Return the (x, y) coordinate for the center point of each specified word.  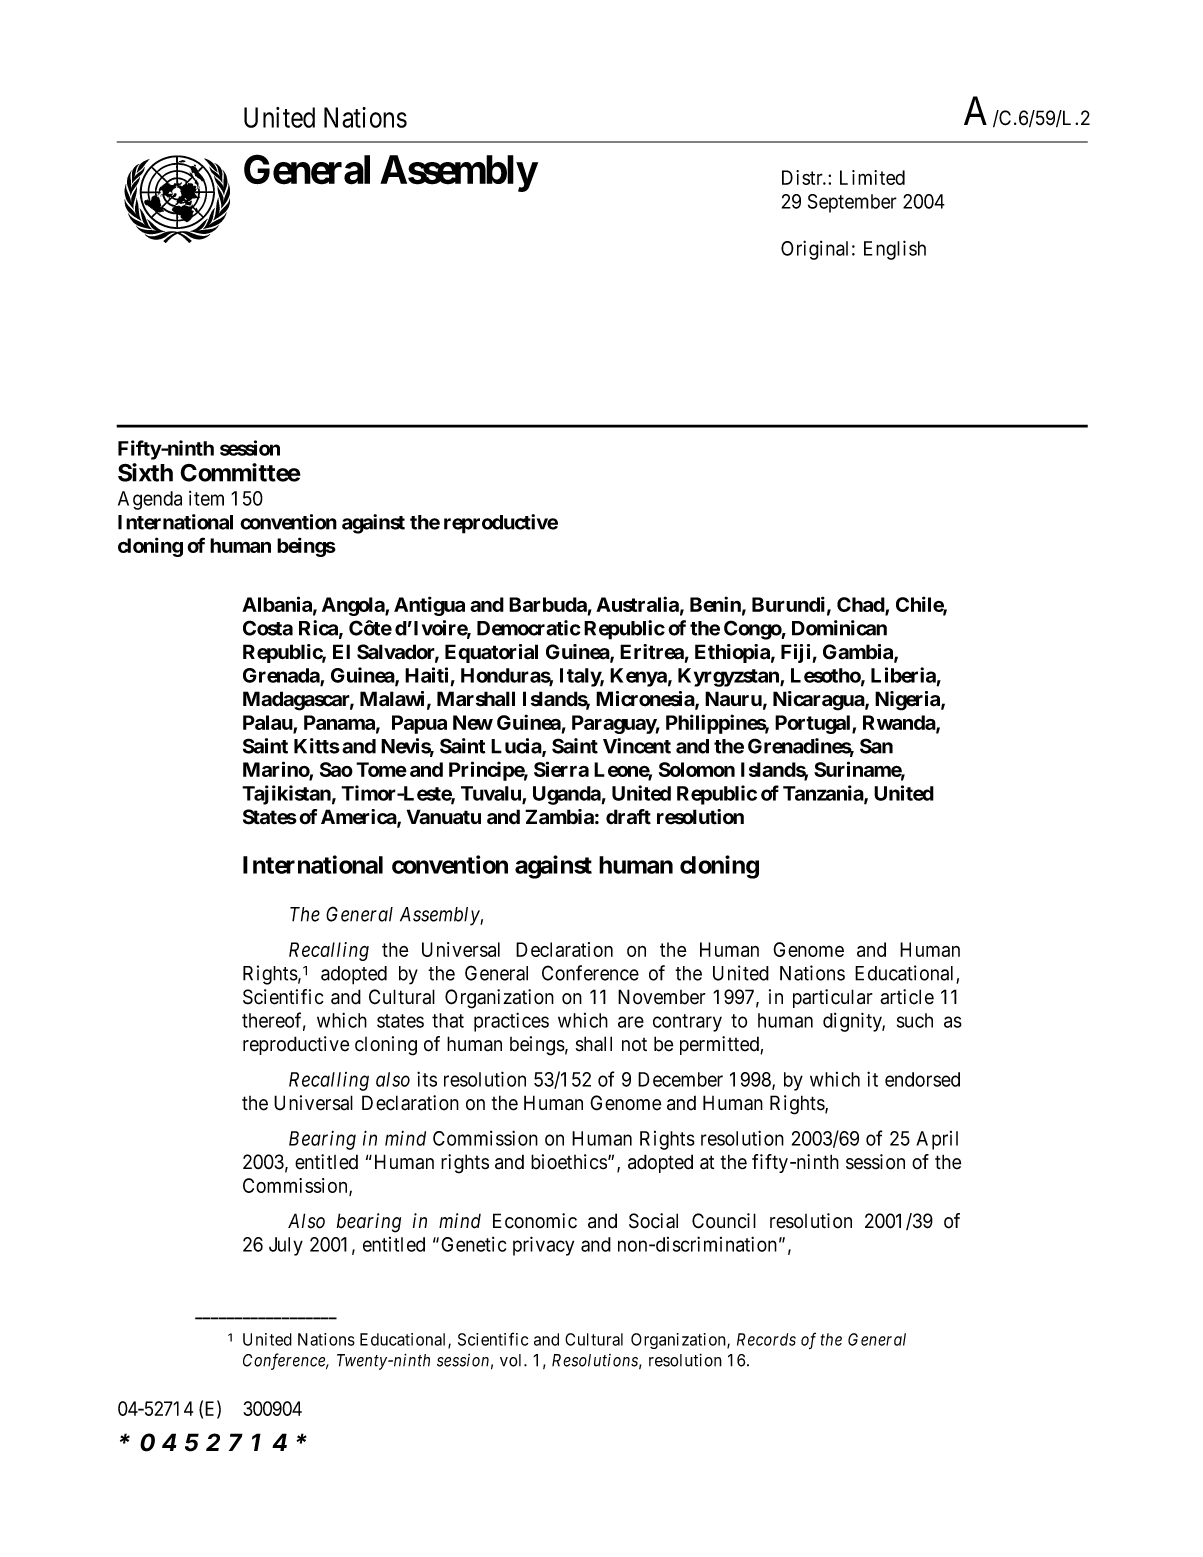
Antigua (429, 606)
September (852, 203)
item (206, 498)
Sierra (561, 769)
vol (512, 1360)
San (876, 746)
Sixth (145, 472)
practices (511, 1022)
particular (833, 998)
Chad (861, 606)
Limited (872, 177)
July (286, 1246)
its (427, 1079)
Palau (268, 724)
